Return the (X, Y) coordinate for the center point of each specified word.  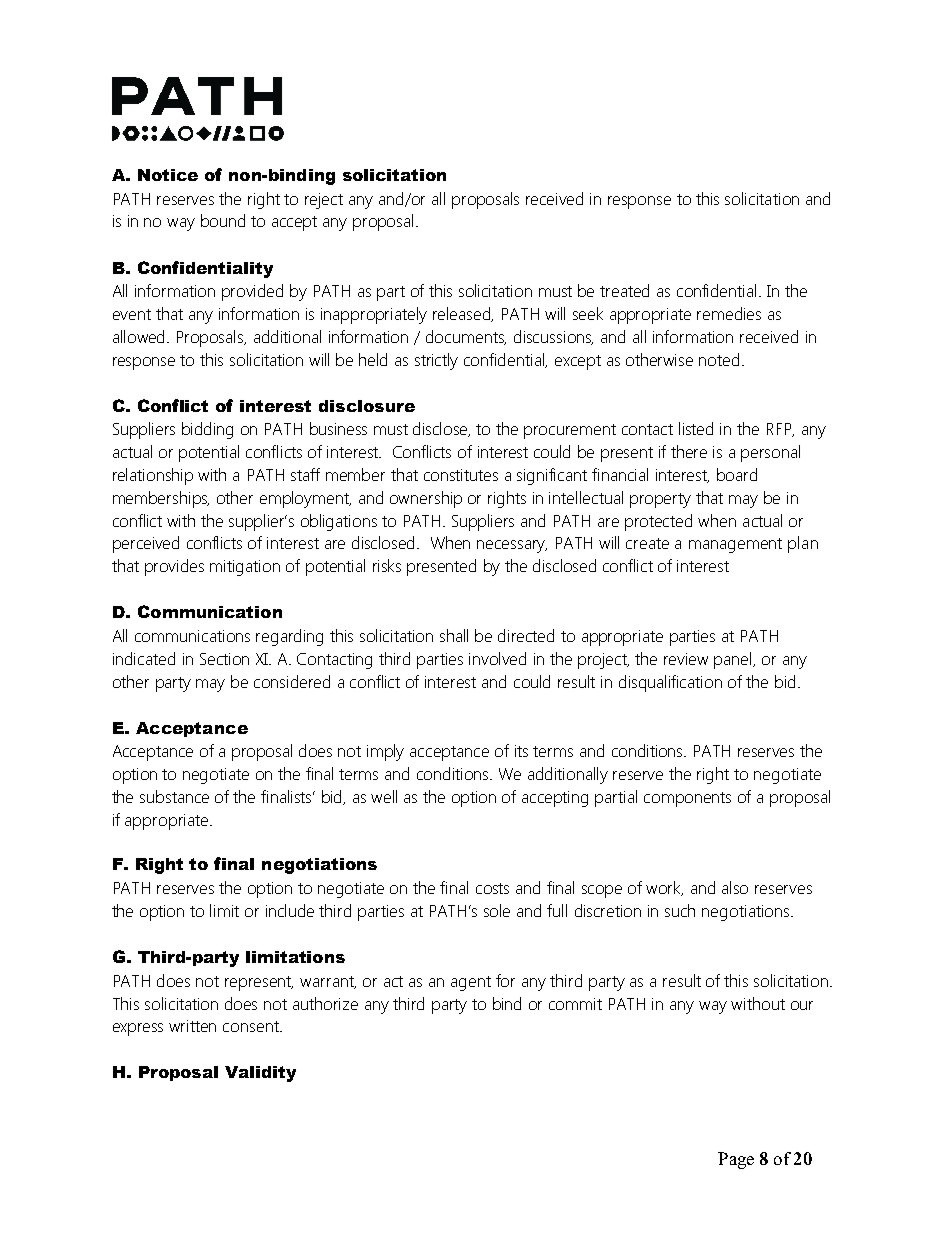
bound (223, 220)
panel (734, 660)
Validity (260, 1074)
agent (471, 983)
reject (324, 201)
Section (224, 659)
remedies (729, 313)
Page (736, 1160)
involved (497, 658)
